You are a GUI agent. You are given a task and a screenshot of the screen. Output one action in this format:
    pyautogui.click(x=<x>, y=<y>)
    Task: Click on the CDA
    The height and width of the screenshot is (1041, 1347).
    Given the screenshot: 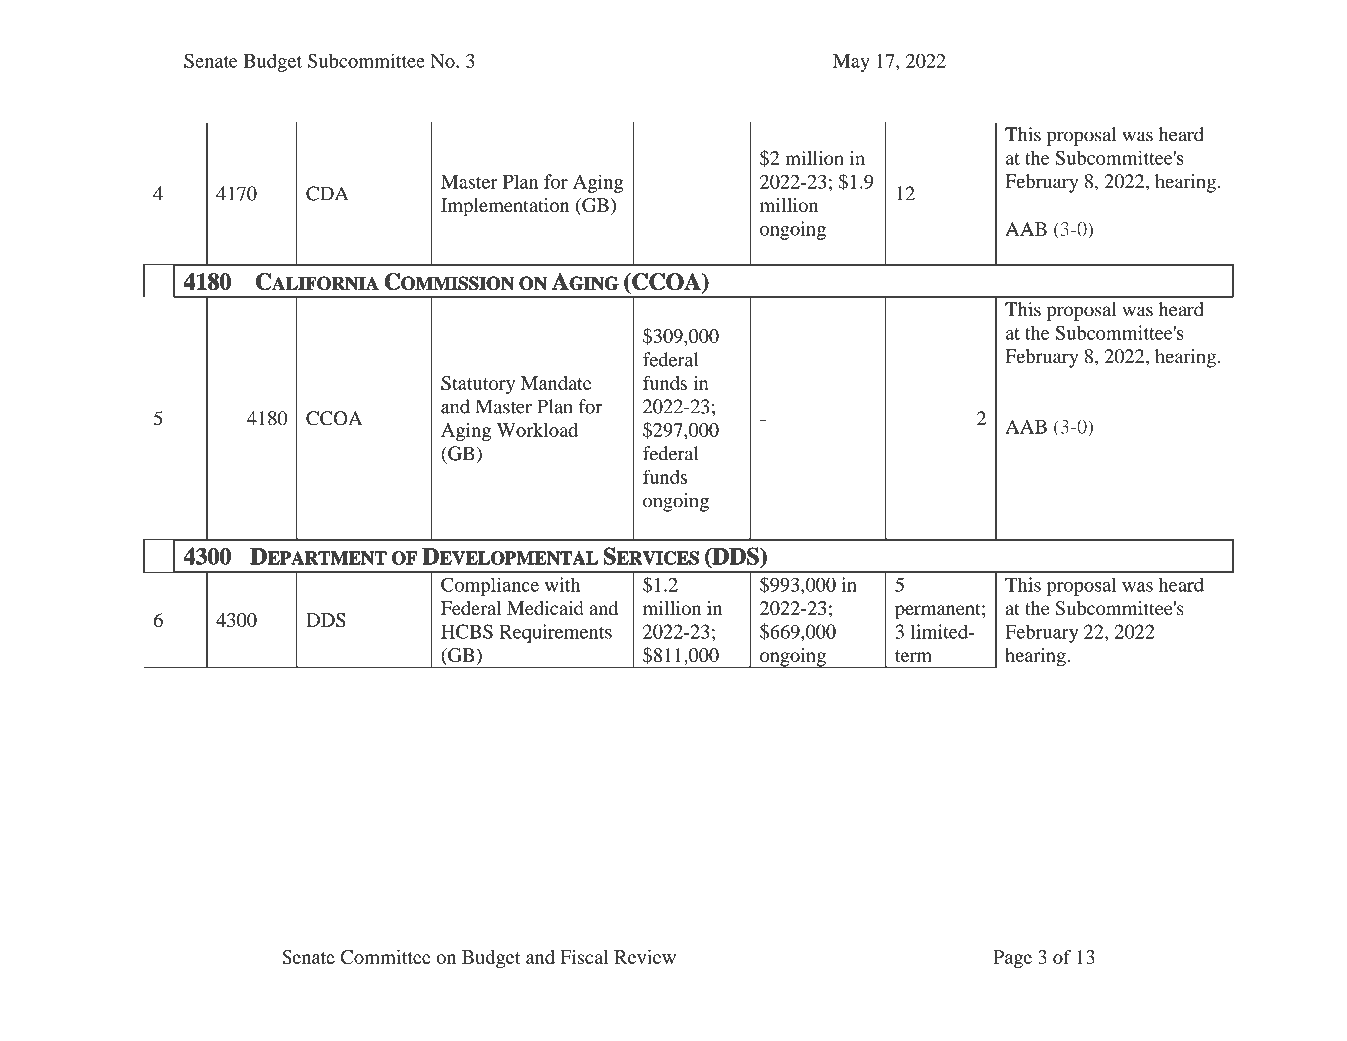 What is the action you would take?
    pyautogui.click(x=327, y=193)
